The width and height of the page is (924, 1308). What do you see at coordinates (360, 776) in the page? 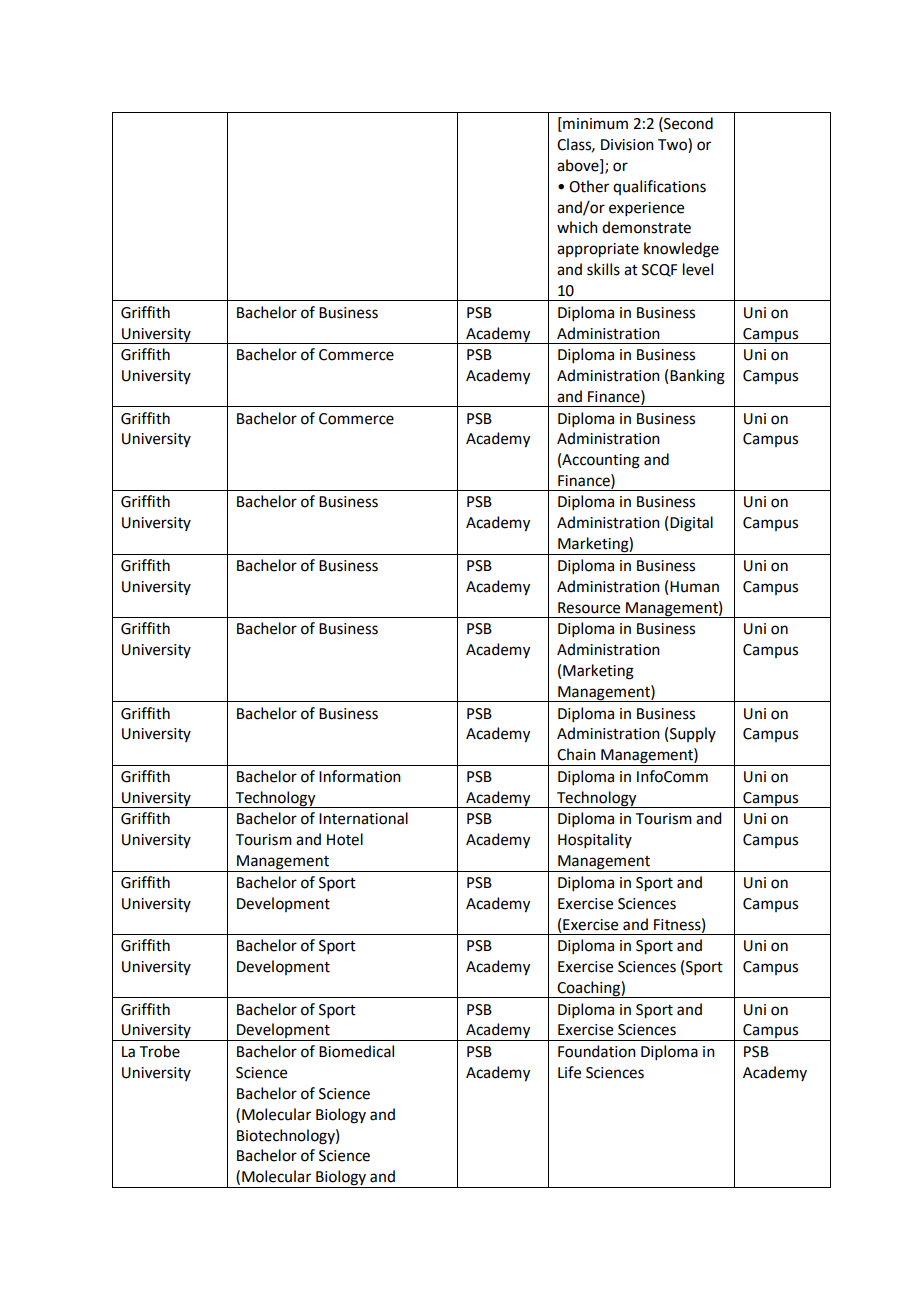
I see `Information` at bounding box center [360, 776].
